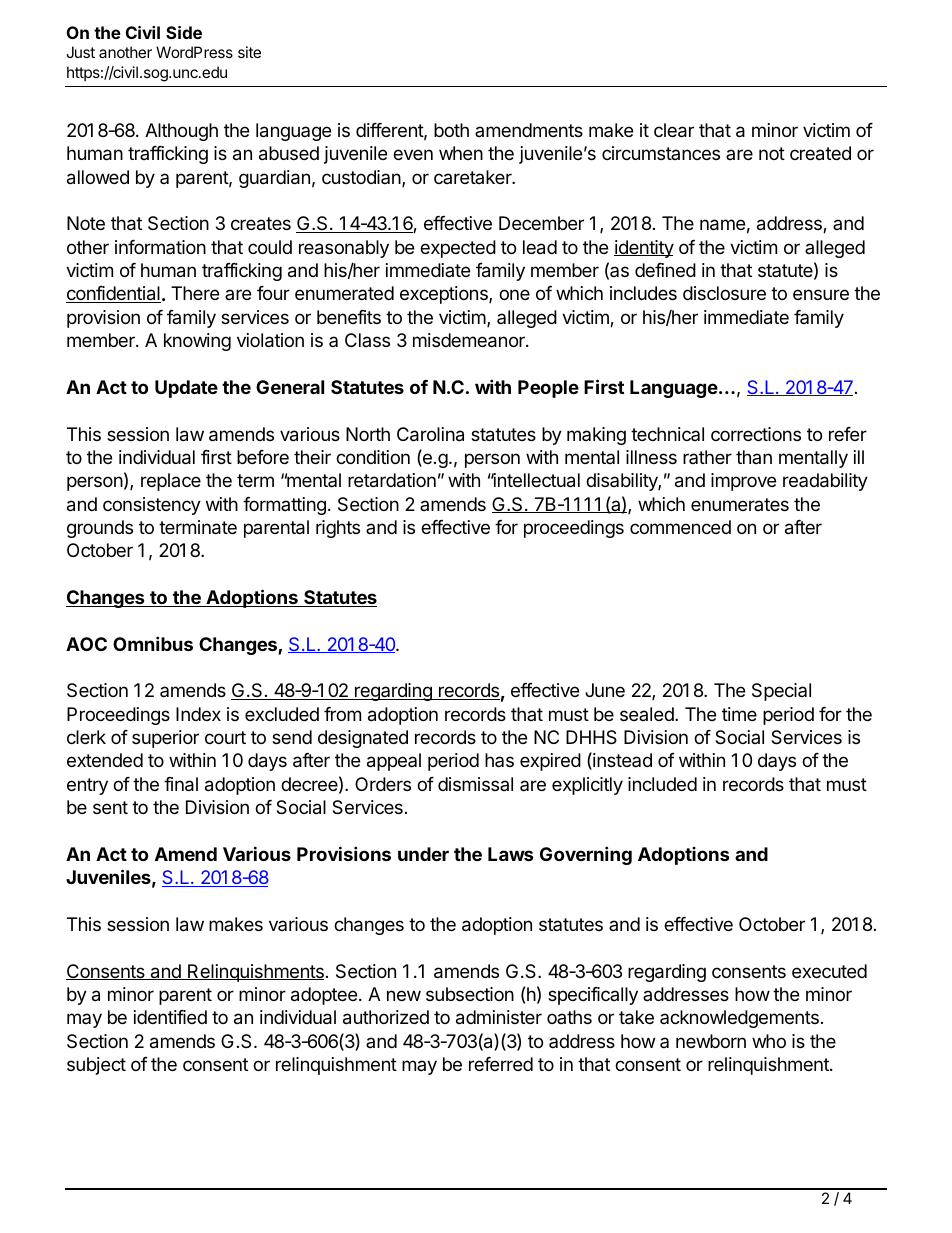 The image size is (952, 1233). I want to click on retardation, so click(392, 480).
